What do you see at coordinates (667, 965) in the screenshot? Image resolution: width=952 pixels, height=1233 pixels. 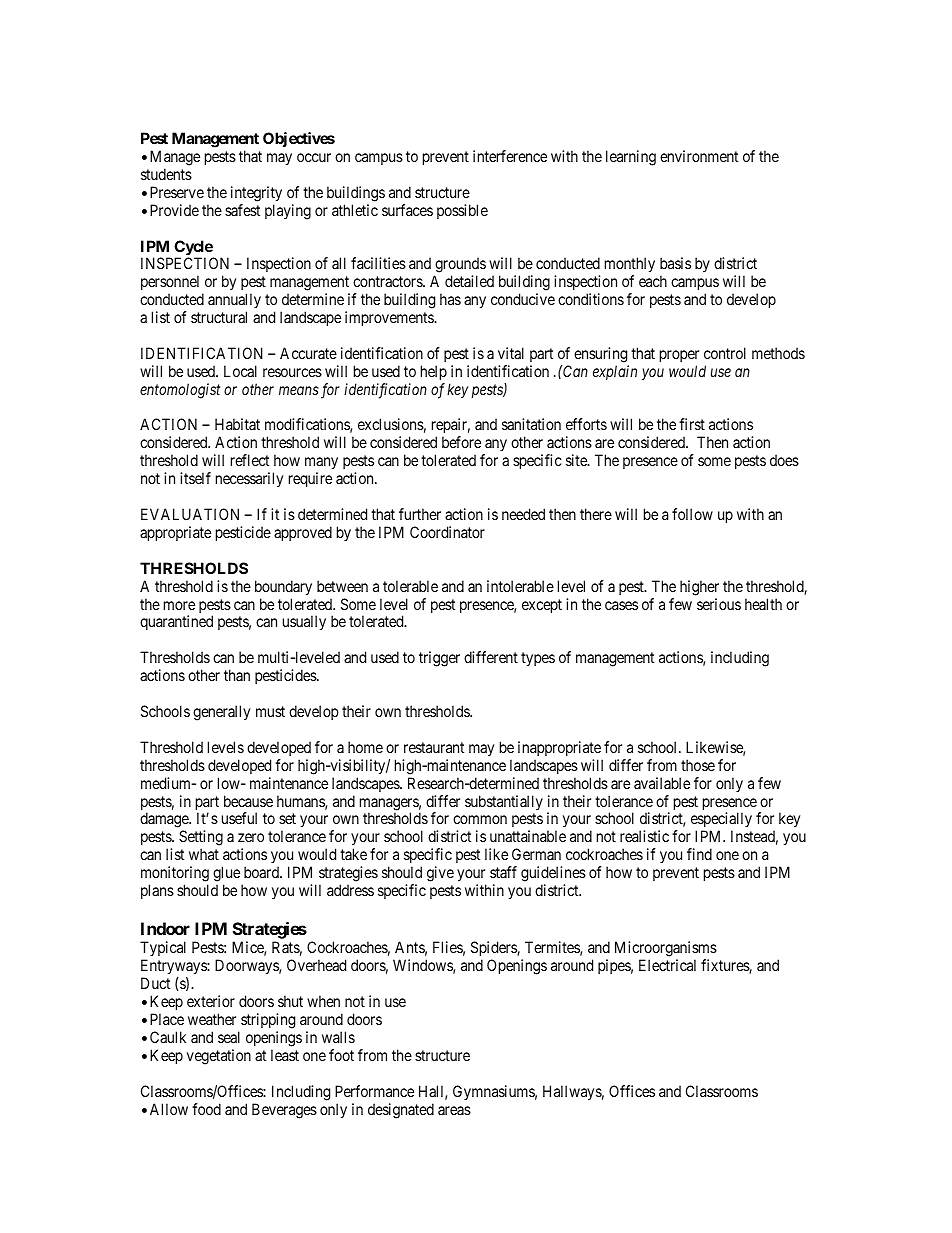 I see `Electrical` at bounding box center [667, 965].
